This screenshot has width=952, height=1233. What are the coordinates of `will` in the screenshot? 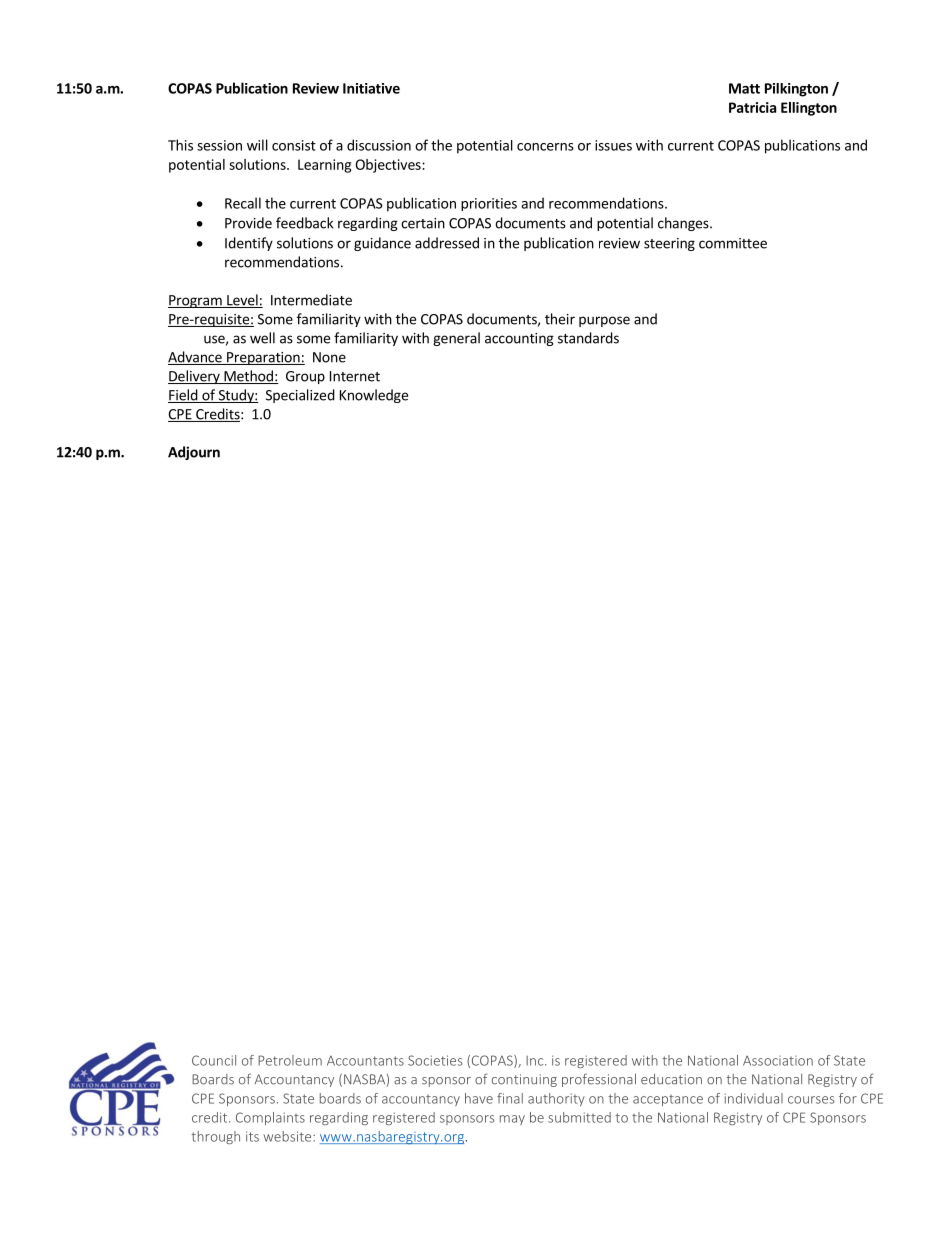 It's located at (257, 145).
